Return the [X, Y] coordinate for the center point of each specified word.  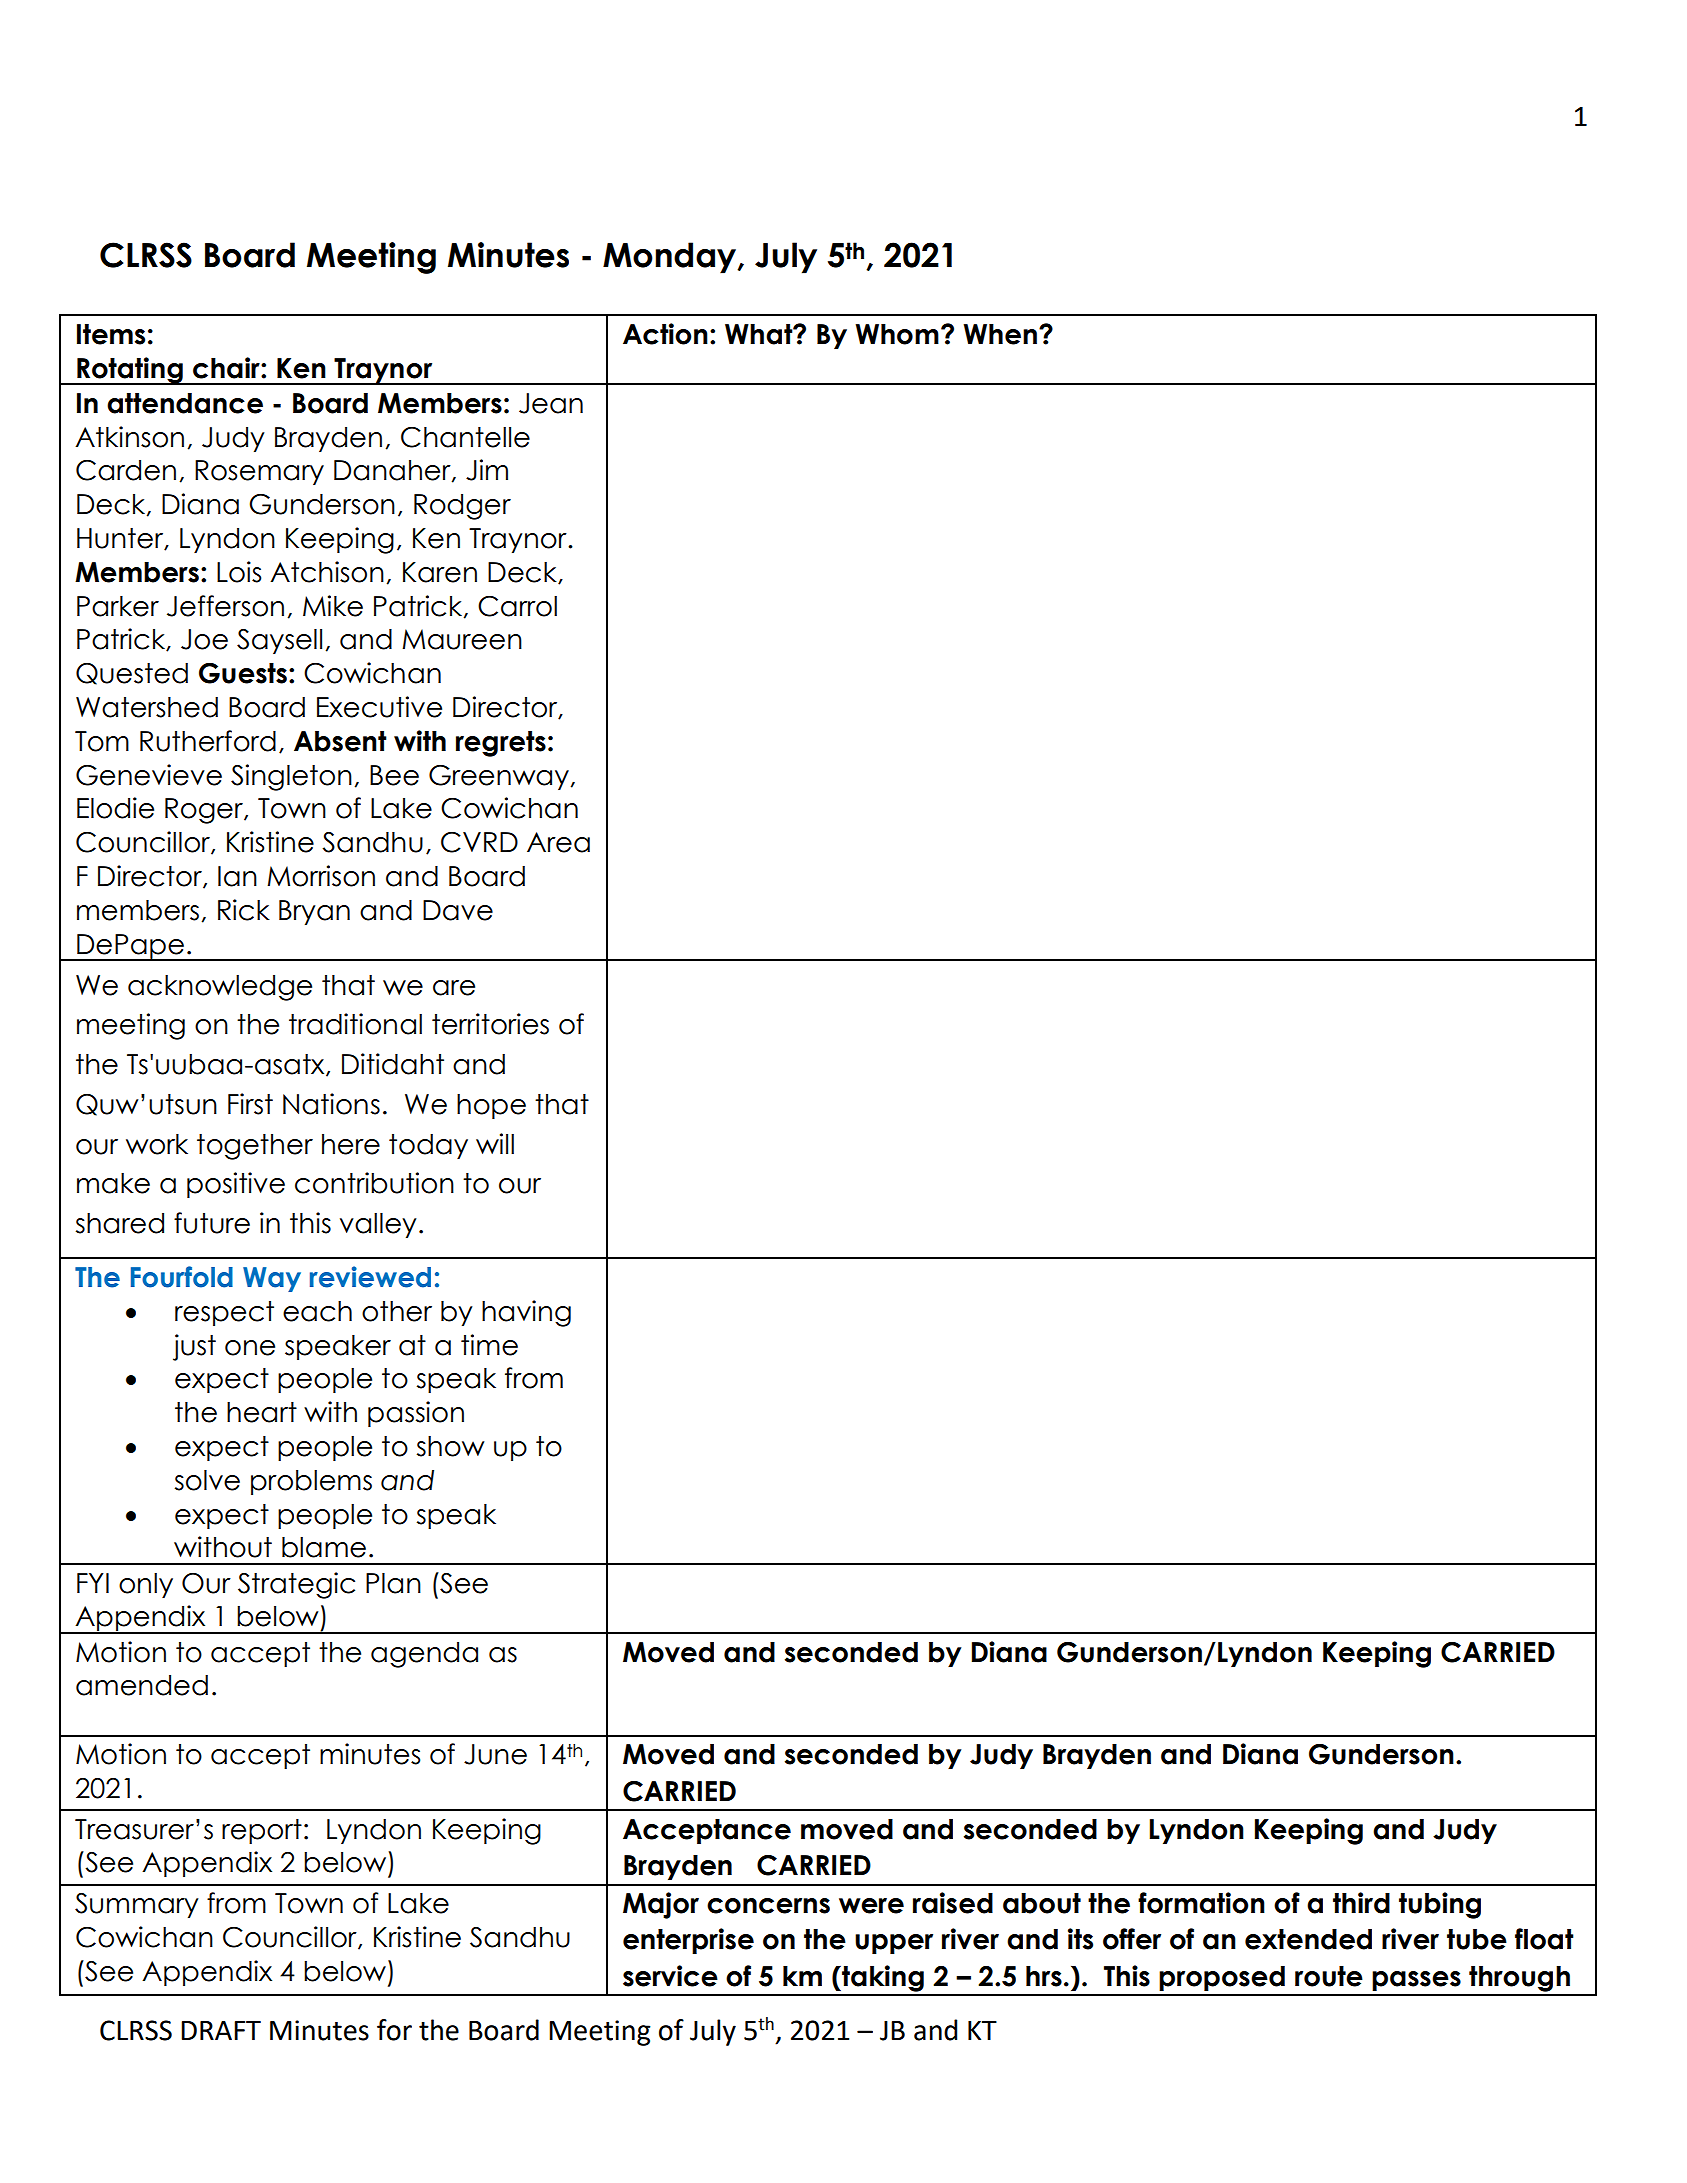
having [526, 1313]
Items [111, 334]
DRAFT [221, 2030]
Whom [897, 334]
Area [558, 842]
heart [262, 1412]
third [1361, 1903]
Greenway [500, 777]
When [1000, 334]
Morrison [321, 876]
